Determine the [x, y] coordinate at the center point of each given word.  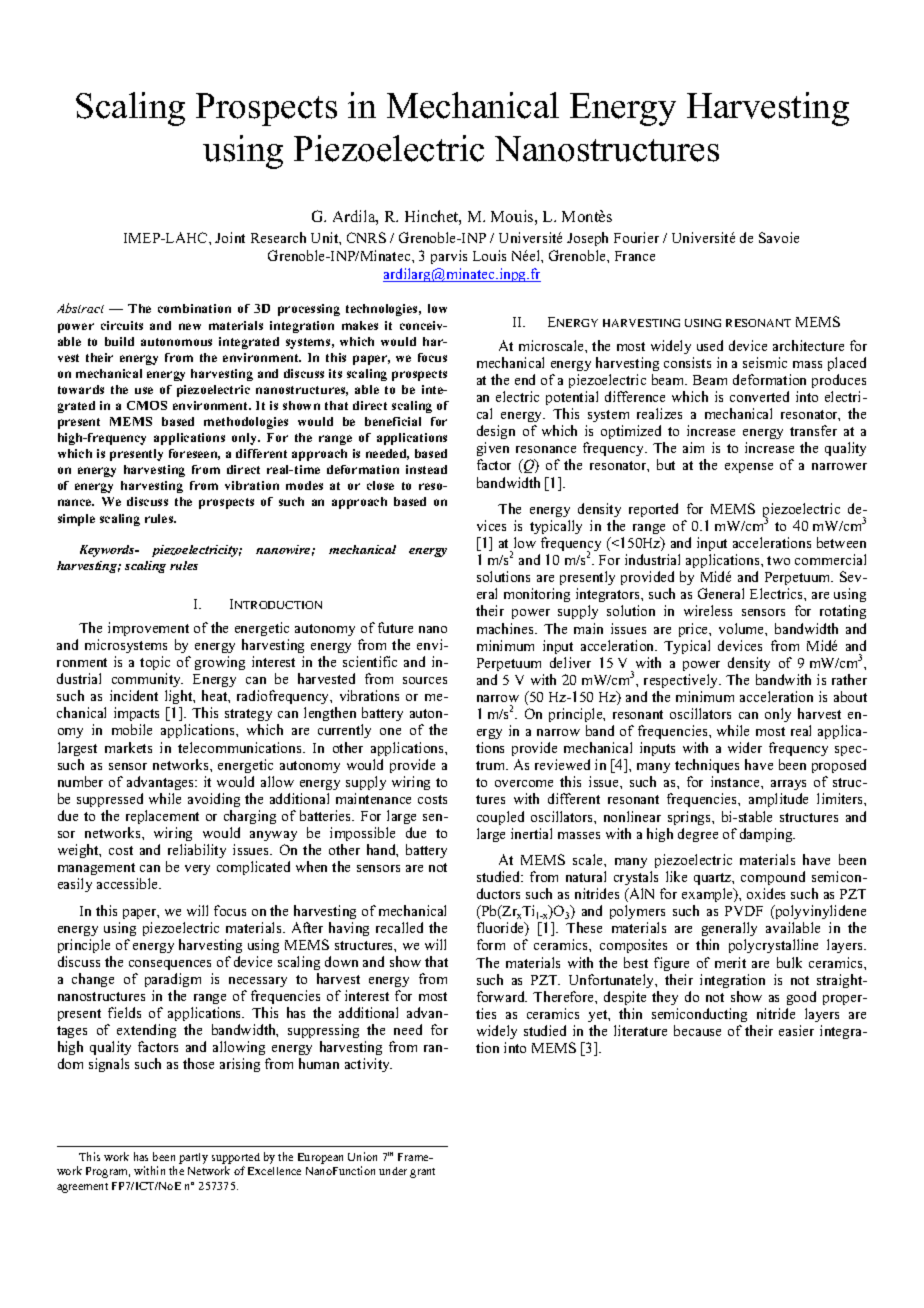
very [197, 870]
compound [773, 878]
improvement [148, 629]
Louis [489, 255]
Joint [230, 237]
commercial [830, 559]
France [635, 256]
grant [422, 1173]
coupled [500, 818]
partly [193, 1158]
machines [506, 628]
